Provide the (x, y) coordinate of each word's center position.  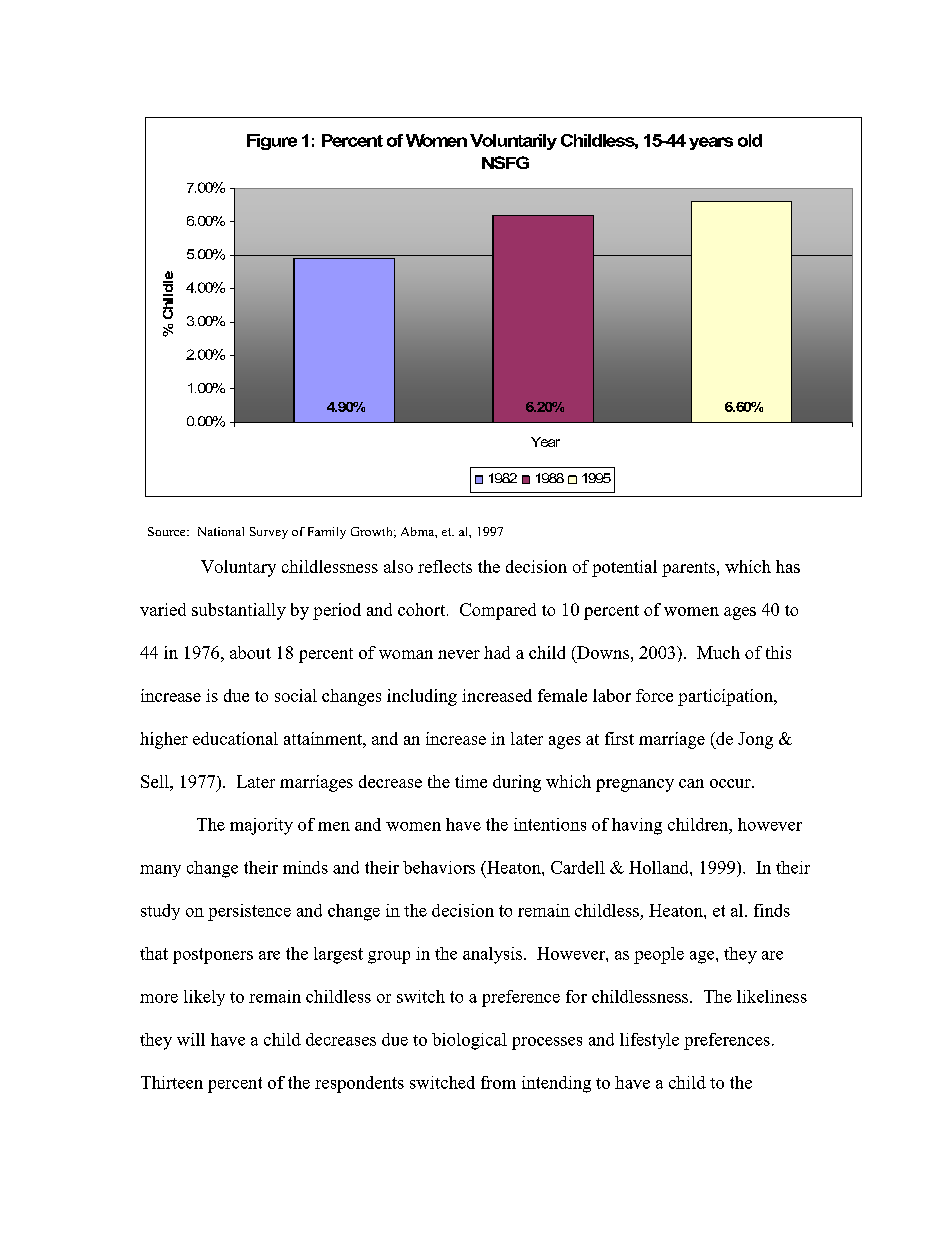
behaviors (439, 867)
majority (261, 826)
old (750, 140)
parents (690, 569)
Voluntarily (513, 142)
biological (469, 1041)
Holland (660, 867)
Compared (498, 611)
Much (718, 652)
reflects (445, 566)
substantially (239, 611)
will (191, 1039)
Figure (272, 142)
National (221, 531)
